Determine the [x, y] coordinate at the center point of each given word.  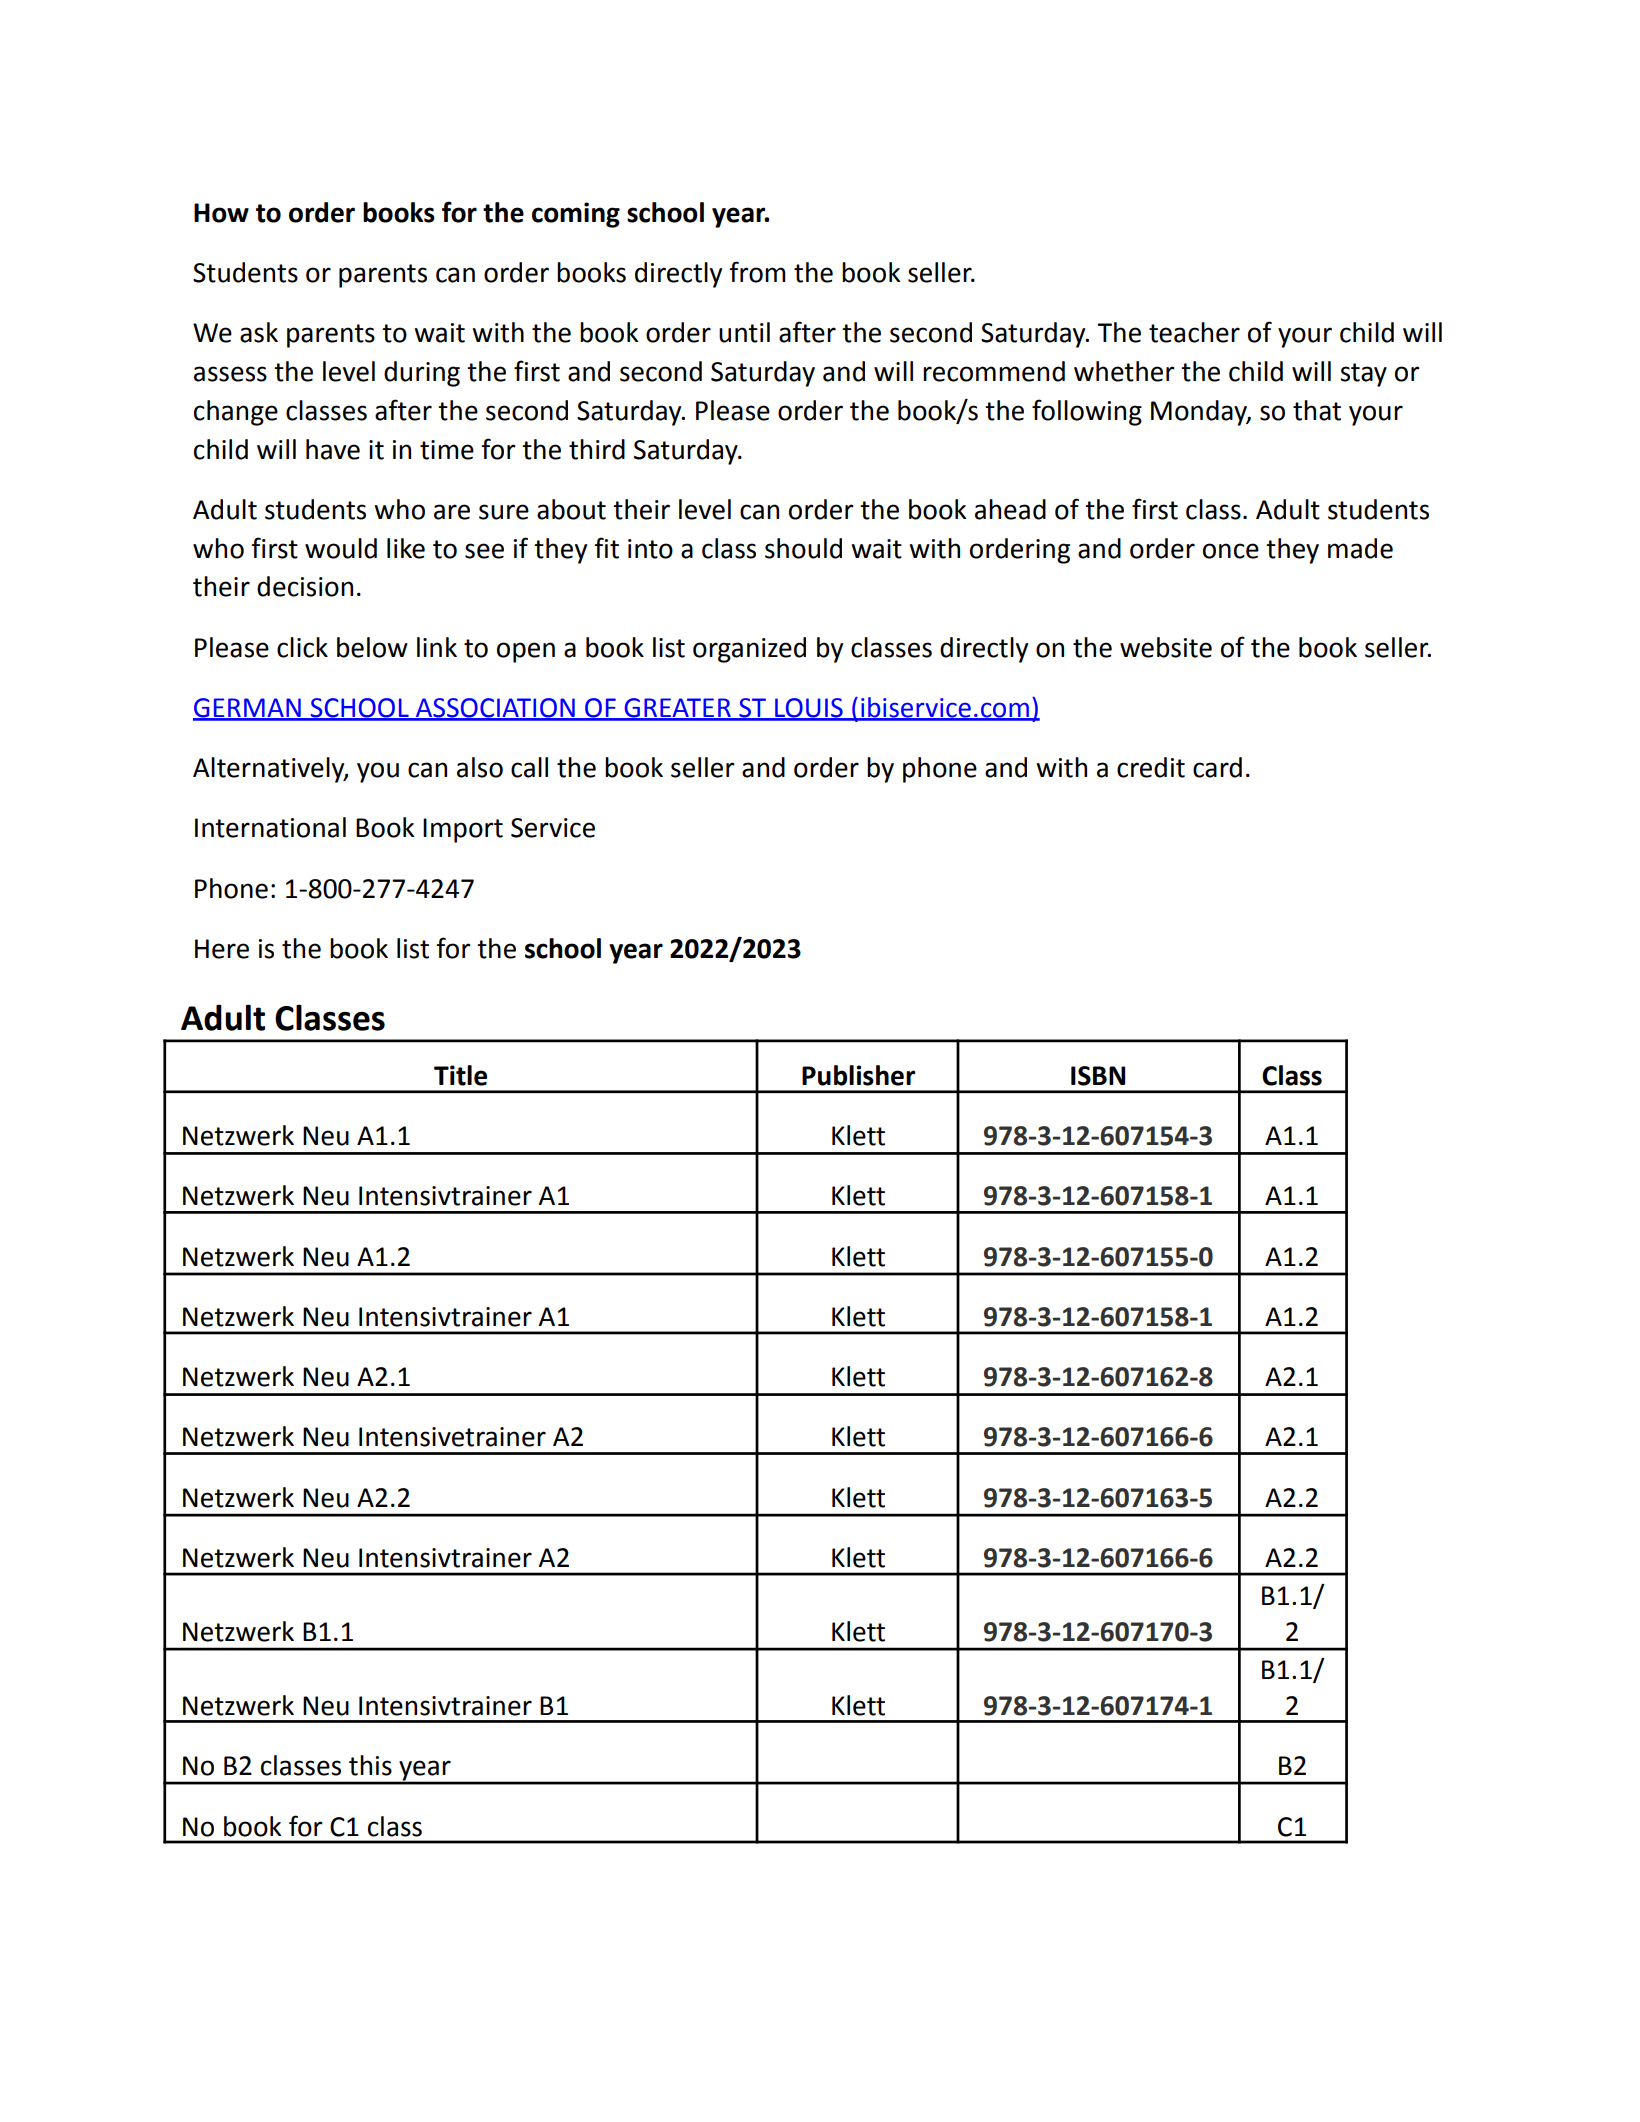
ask [259, 332]
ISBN [1098, 1076]
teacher [1194, 332]
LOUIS [809, 709]
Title [460, 1075]
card [1217, 767]
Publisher [858, 1075]
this [370, 1765]
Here [222, 949]
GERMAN [248, 709]
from [757, 272]
